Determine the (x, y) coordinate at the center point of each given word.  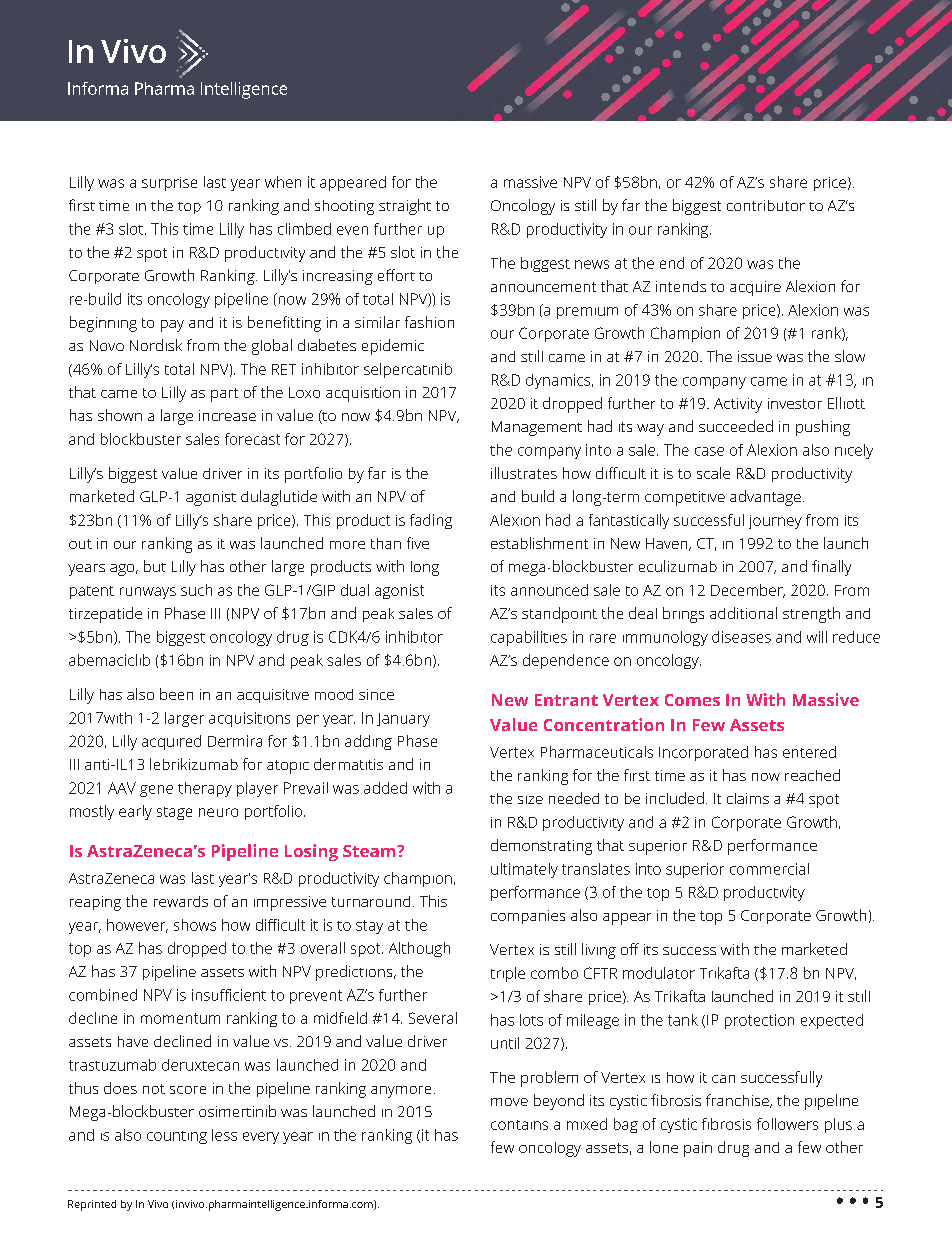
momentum (180, 1018)
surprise (169, 184)
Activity (738, 405)
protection (759, 1021)
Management (537, 428)
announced (549, 590)
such (196, 590)
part (224, 395)
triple (508, 974)
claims (748, 798)
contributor (766, 205)
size (530, 800)
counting (177, 1137)
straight (405, 207)
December (748, 591)
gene (156, 791)
